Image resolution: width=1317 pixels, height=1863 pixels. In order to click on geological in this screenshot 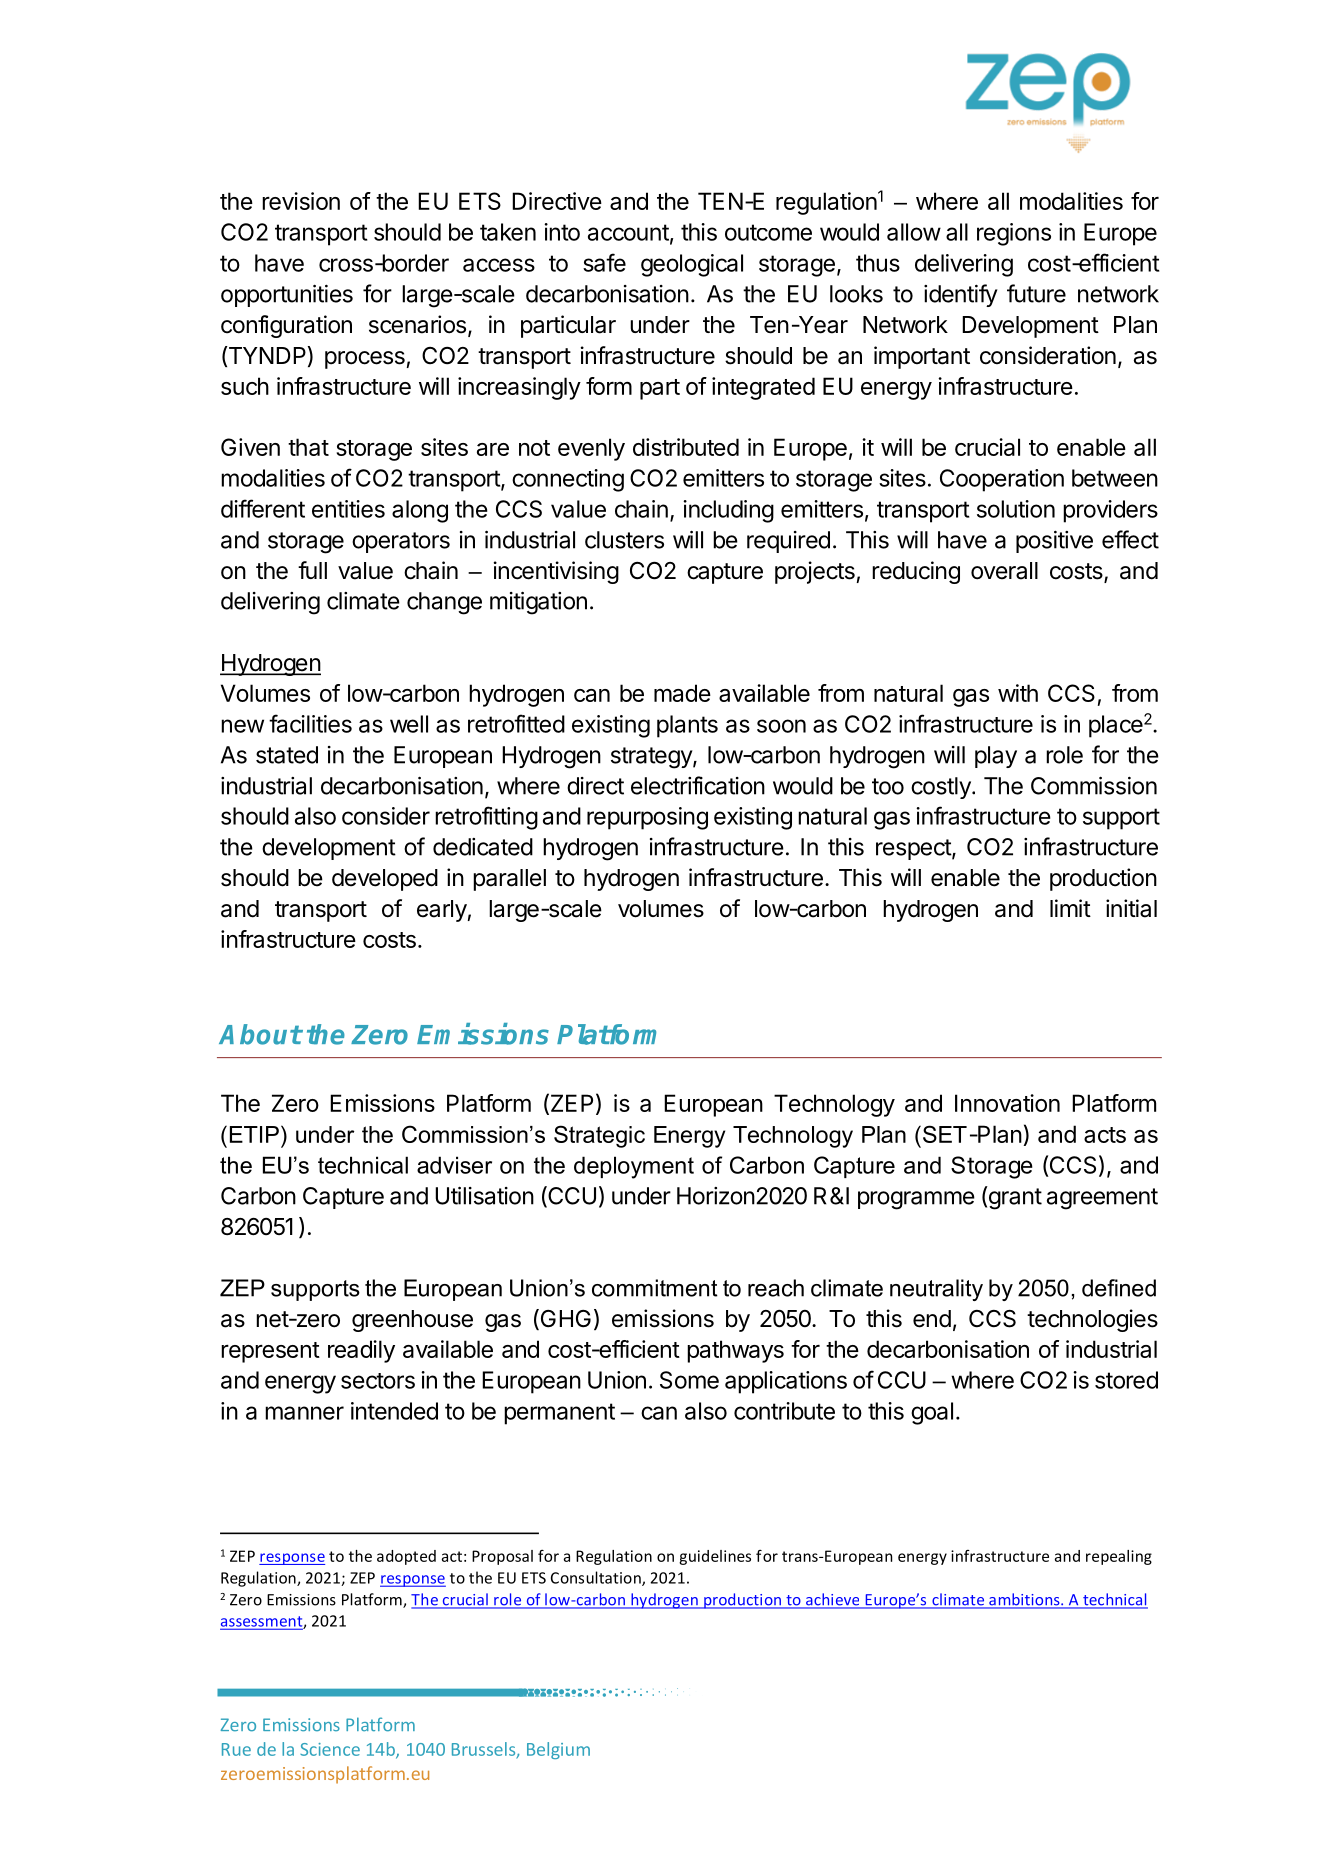, I will do `click(692, 265)`.
